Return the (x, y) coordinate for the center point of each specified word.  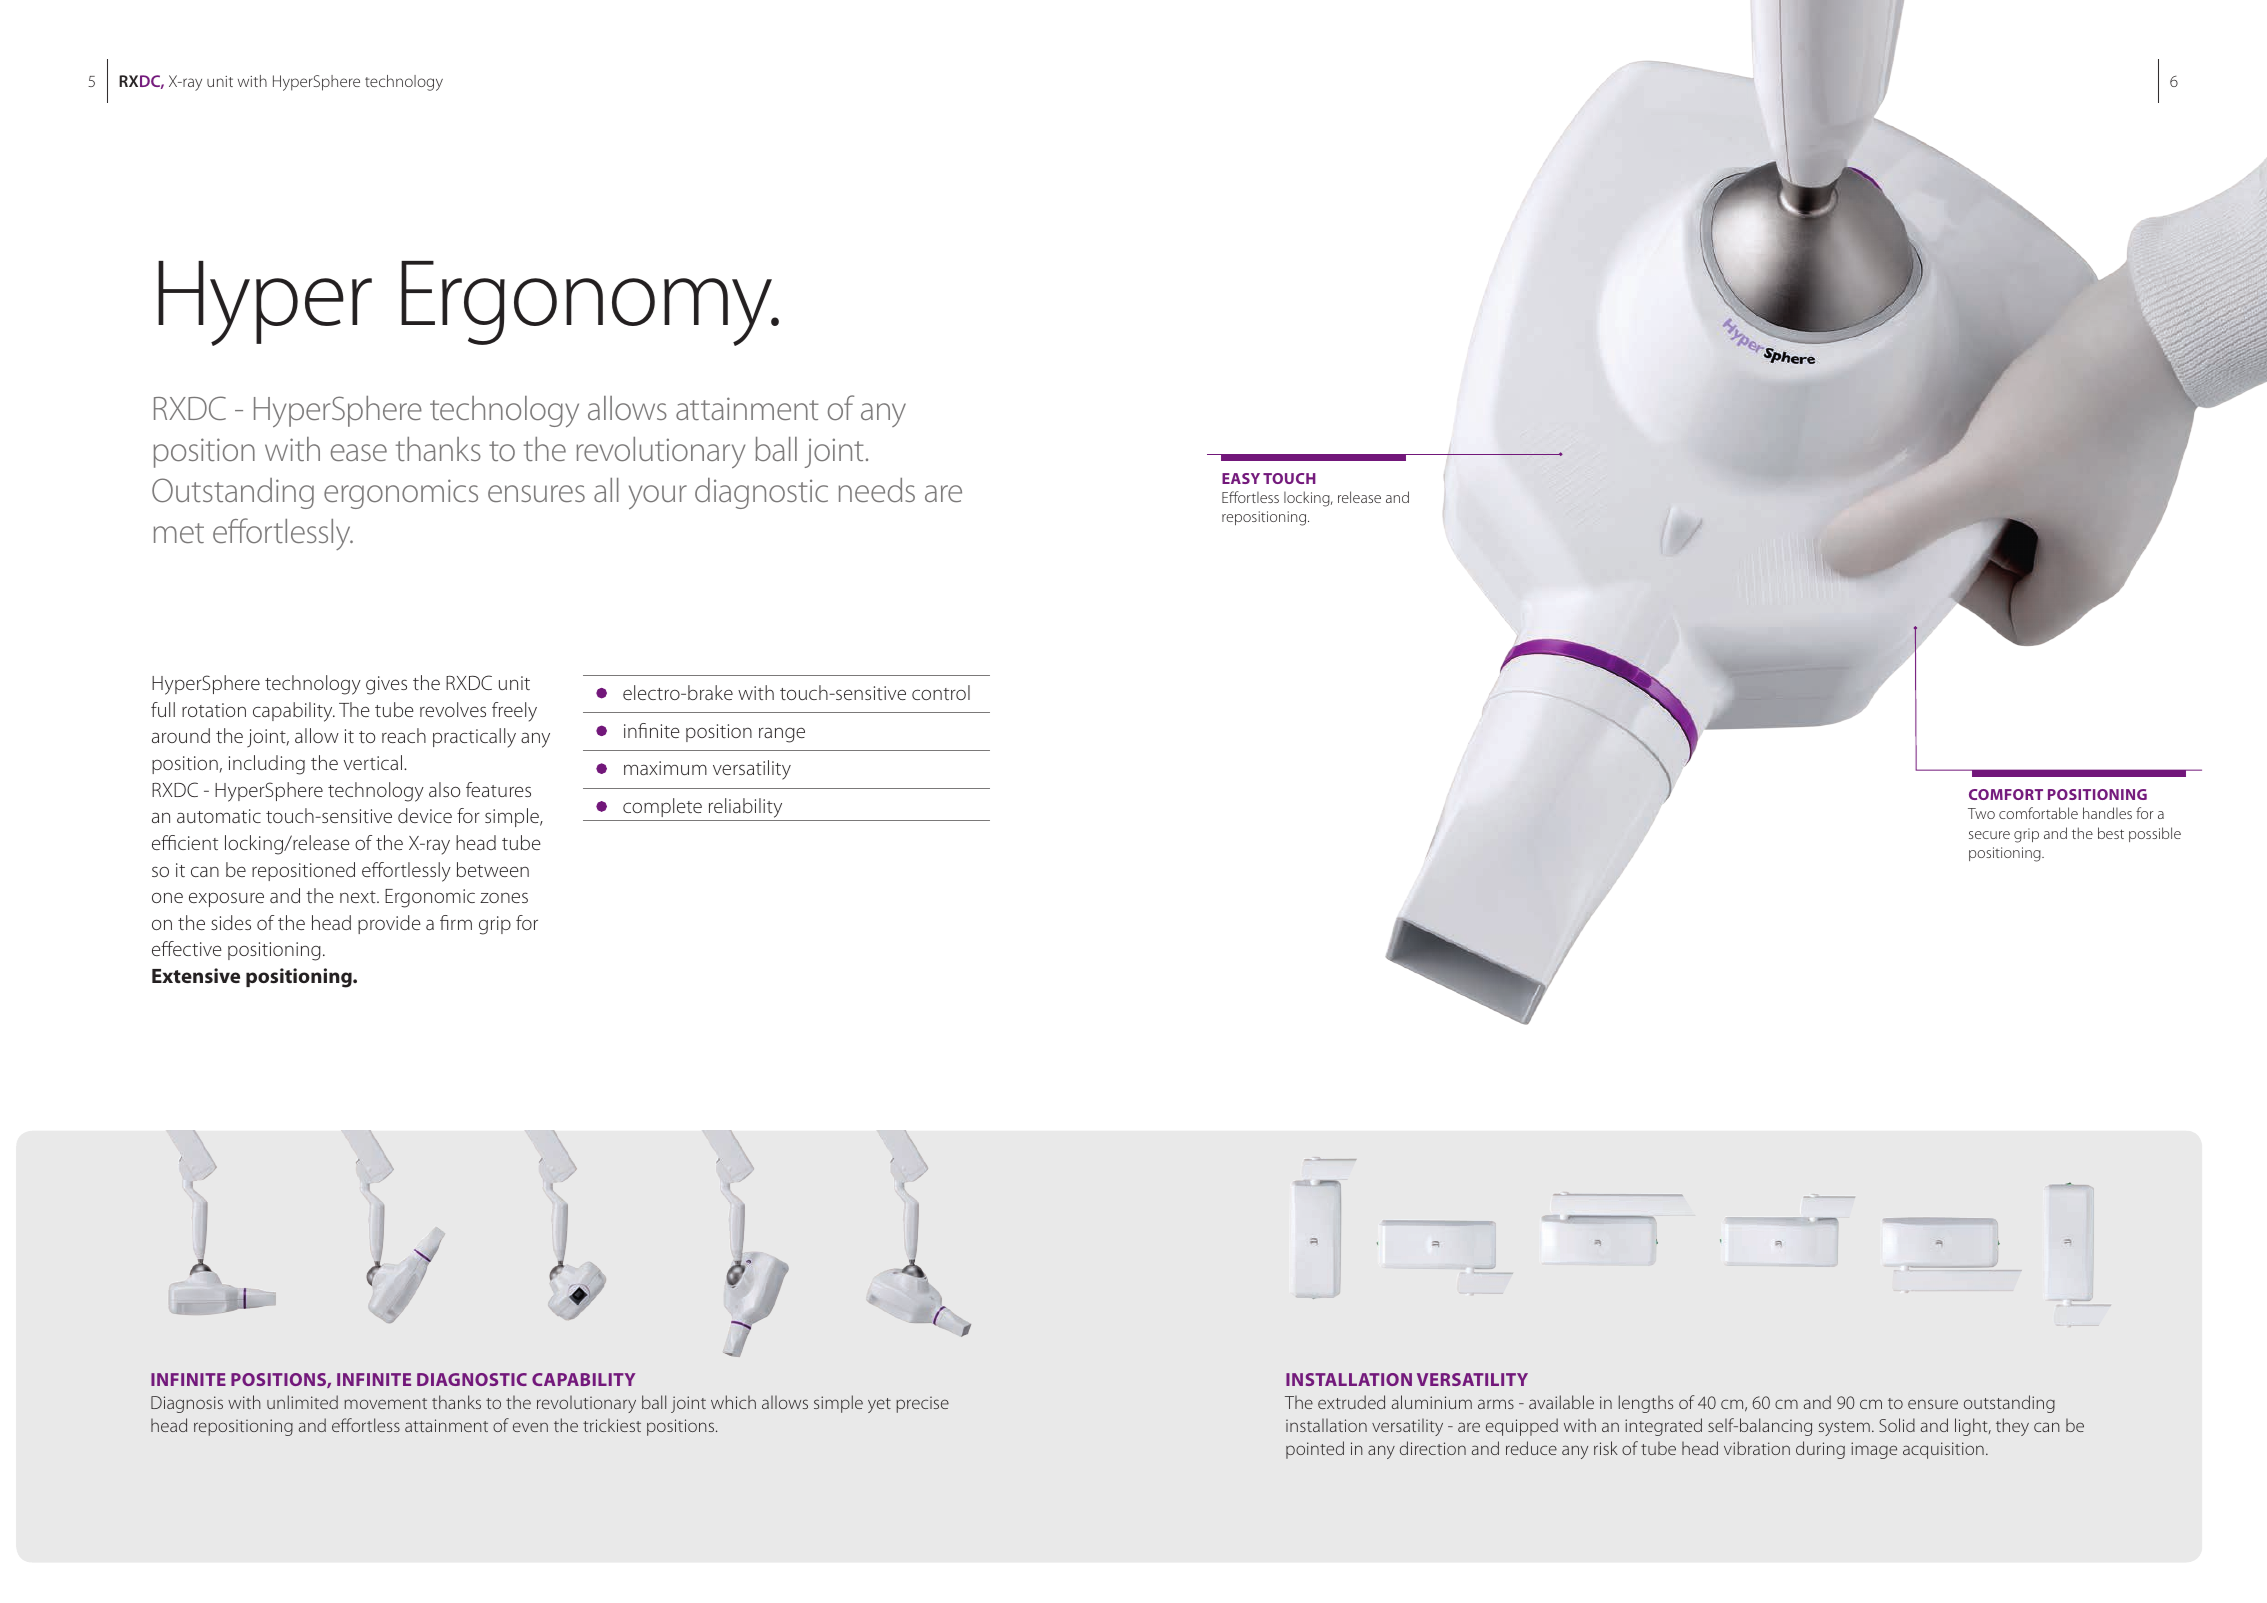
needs (877, 490)
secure (1989, 835)
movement (385, 1403)
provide (389, 924)
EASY (1241, 478)
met (179, 533)
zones (504, 897)
